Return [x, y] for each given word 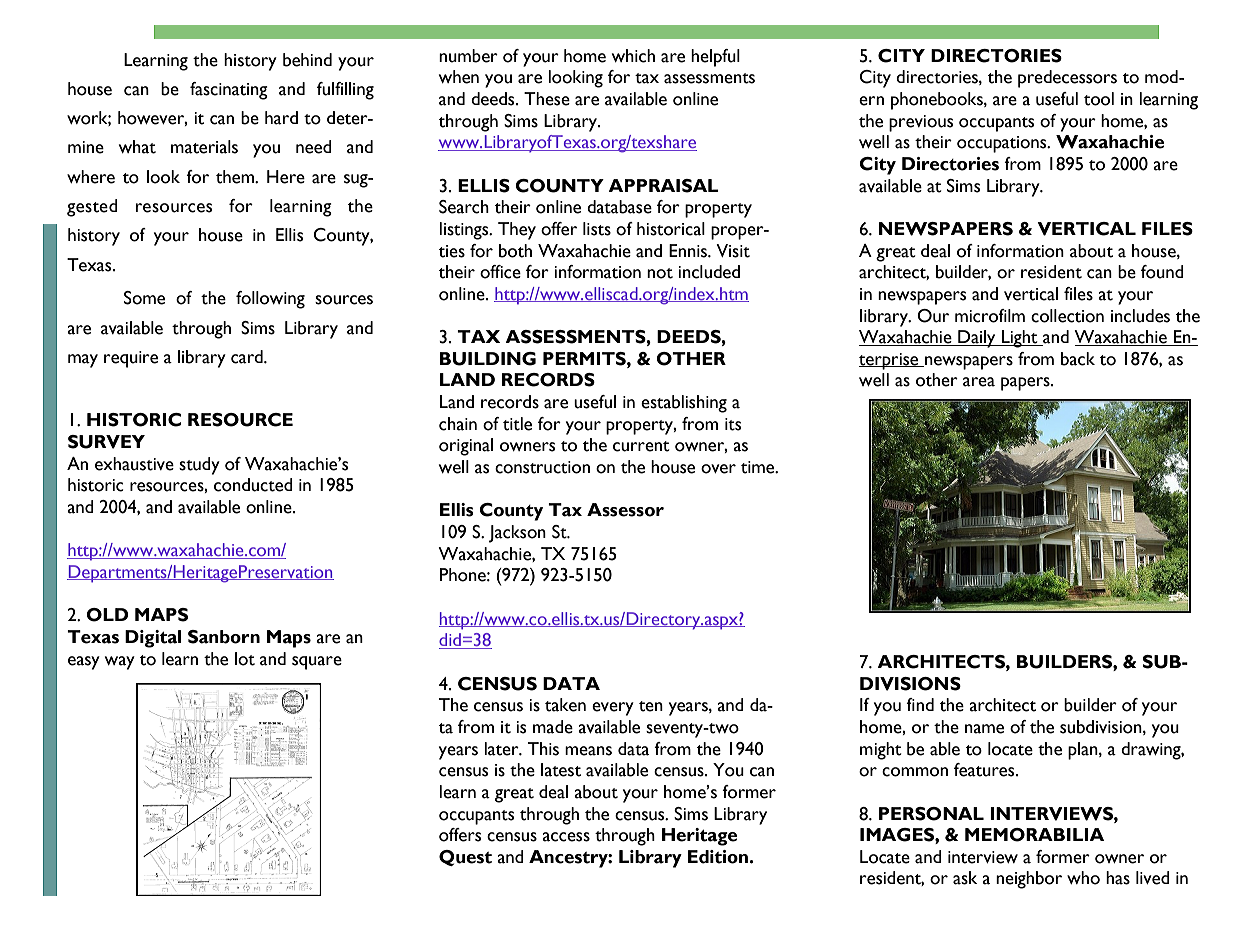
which [633, 56]
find [920, 704]
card [248, 357]
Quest [465, 858]
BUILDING [488, 359]
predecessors [1067, 79]
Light [1020, 339]
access [566, 837]
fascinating [229, 91]
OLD [107, 615]
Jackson [517, 534]
